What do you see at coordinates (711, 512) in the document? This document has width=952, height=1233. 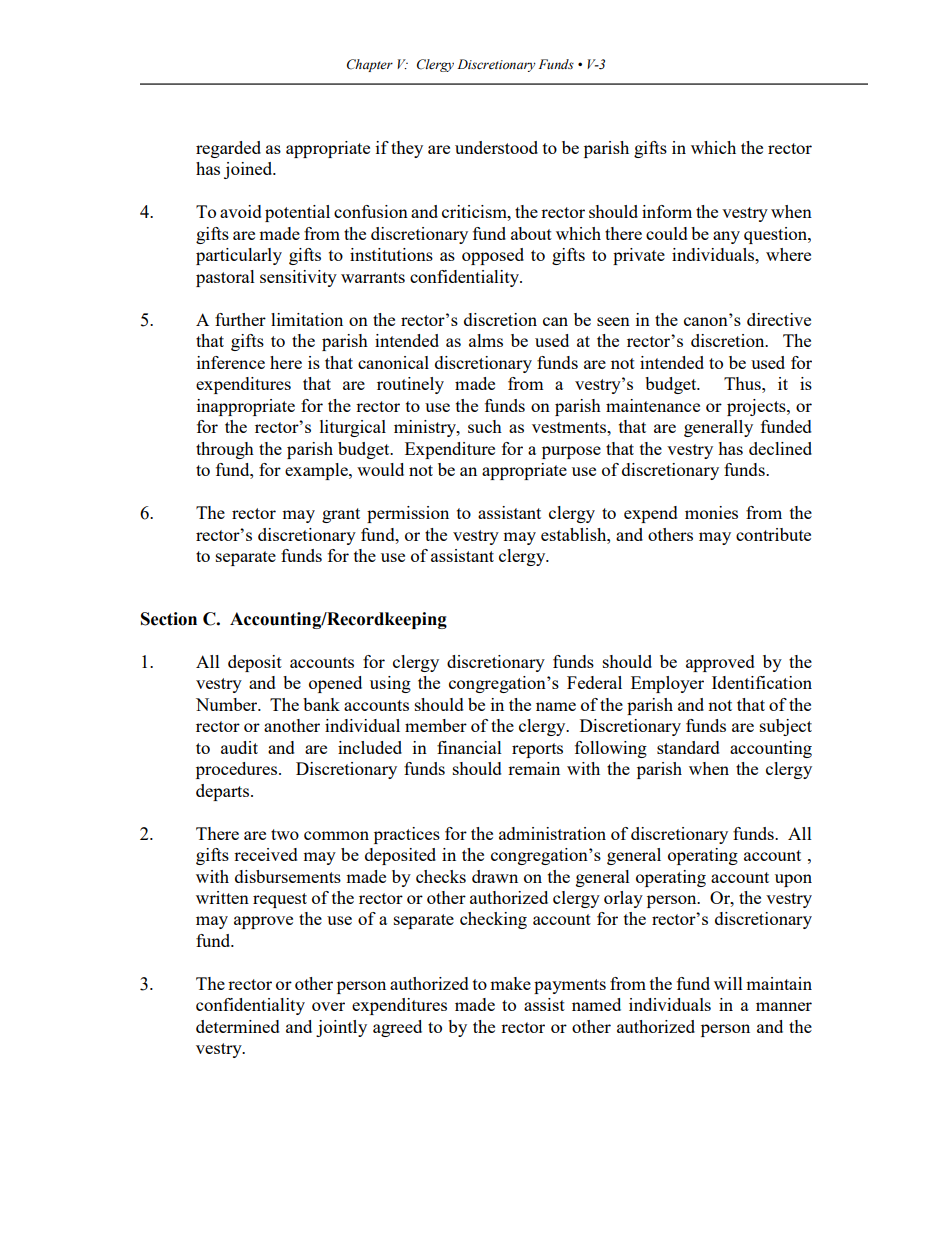 I see `monies` at bounding box center [711, 512].
